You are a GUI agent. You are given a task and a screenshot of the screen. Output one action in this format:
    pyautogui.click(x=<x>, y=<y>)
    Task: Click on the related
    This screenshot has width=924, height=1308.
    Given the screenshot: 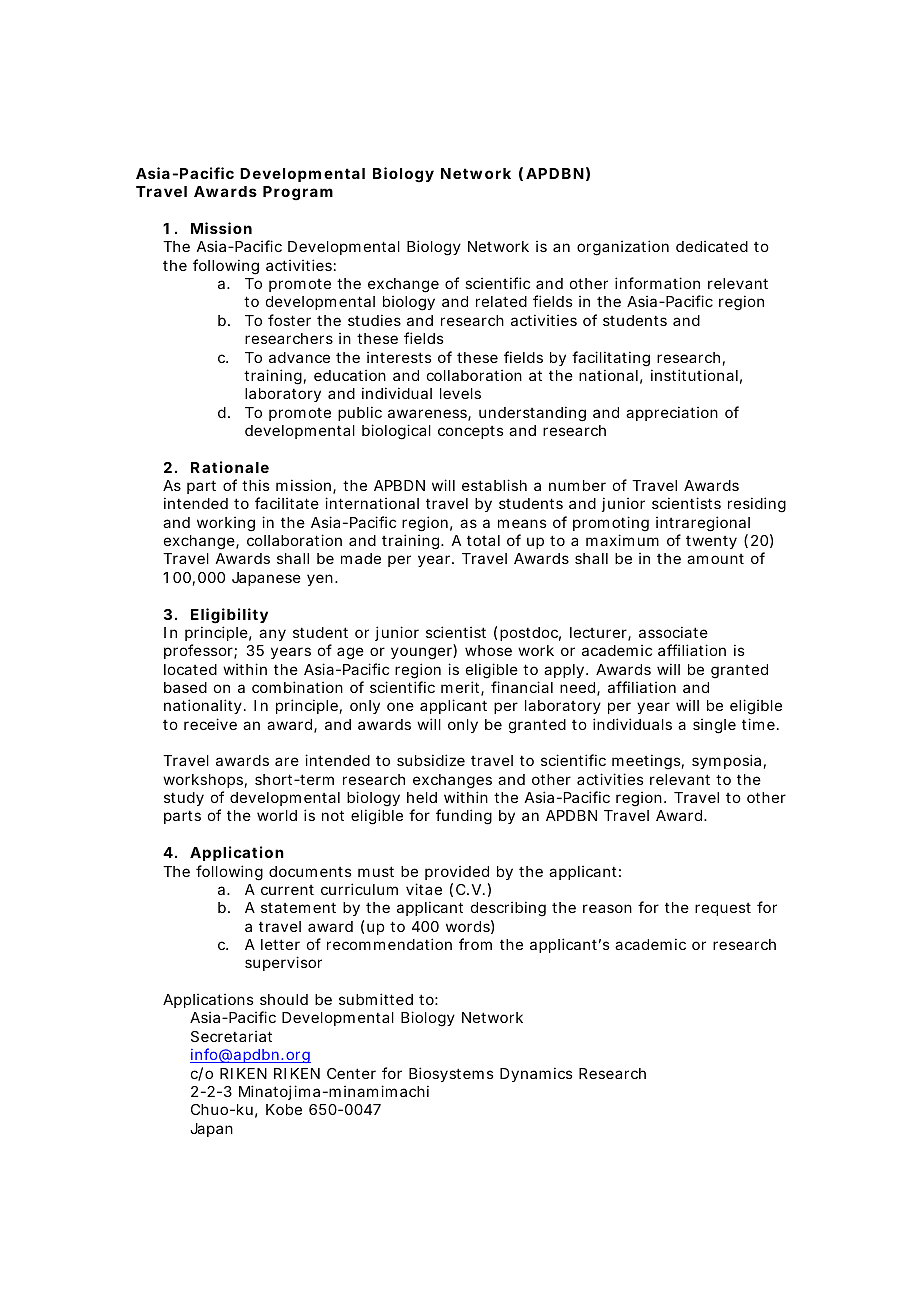 What is the action you would take?
    pyautogui.click(x=501, y=301)
